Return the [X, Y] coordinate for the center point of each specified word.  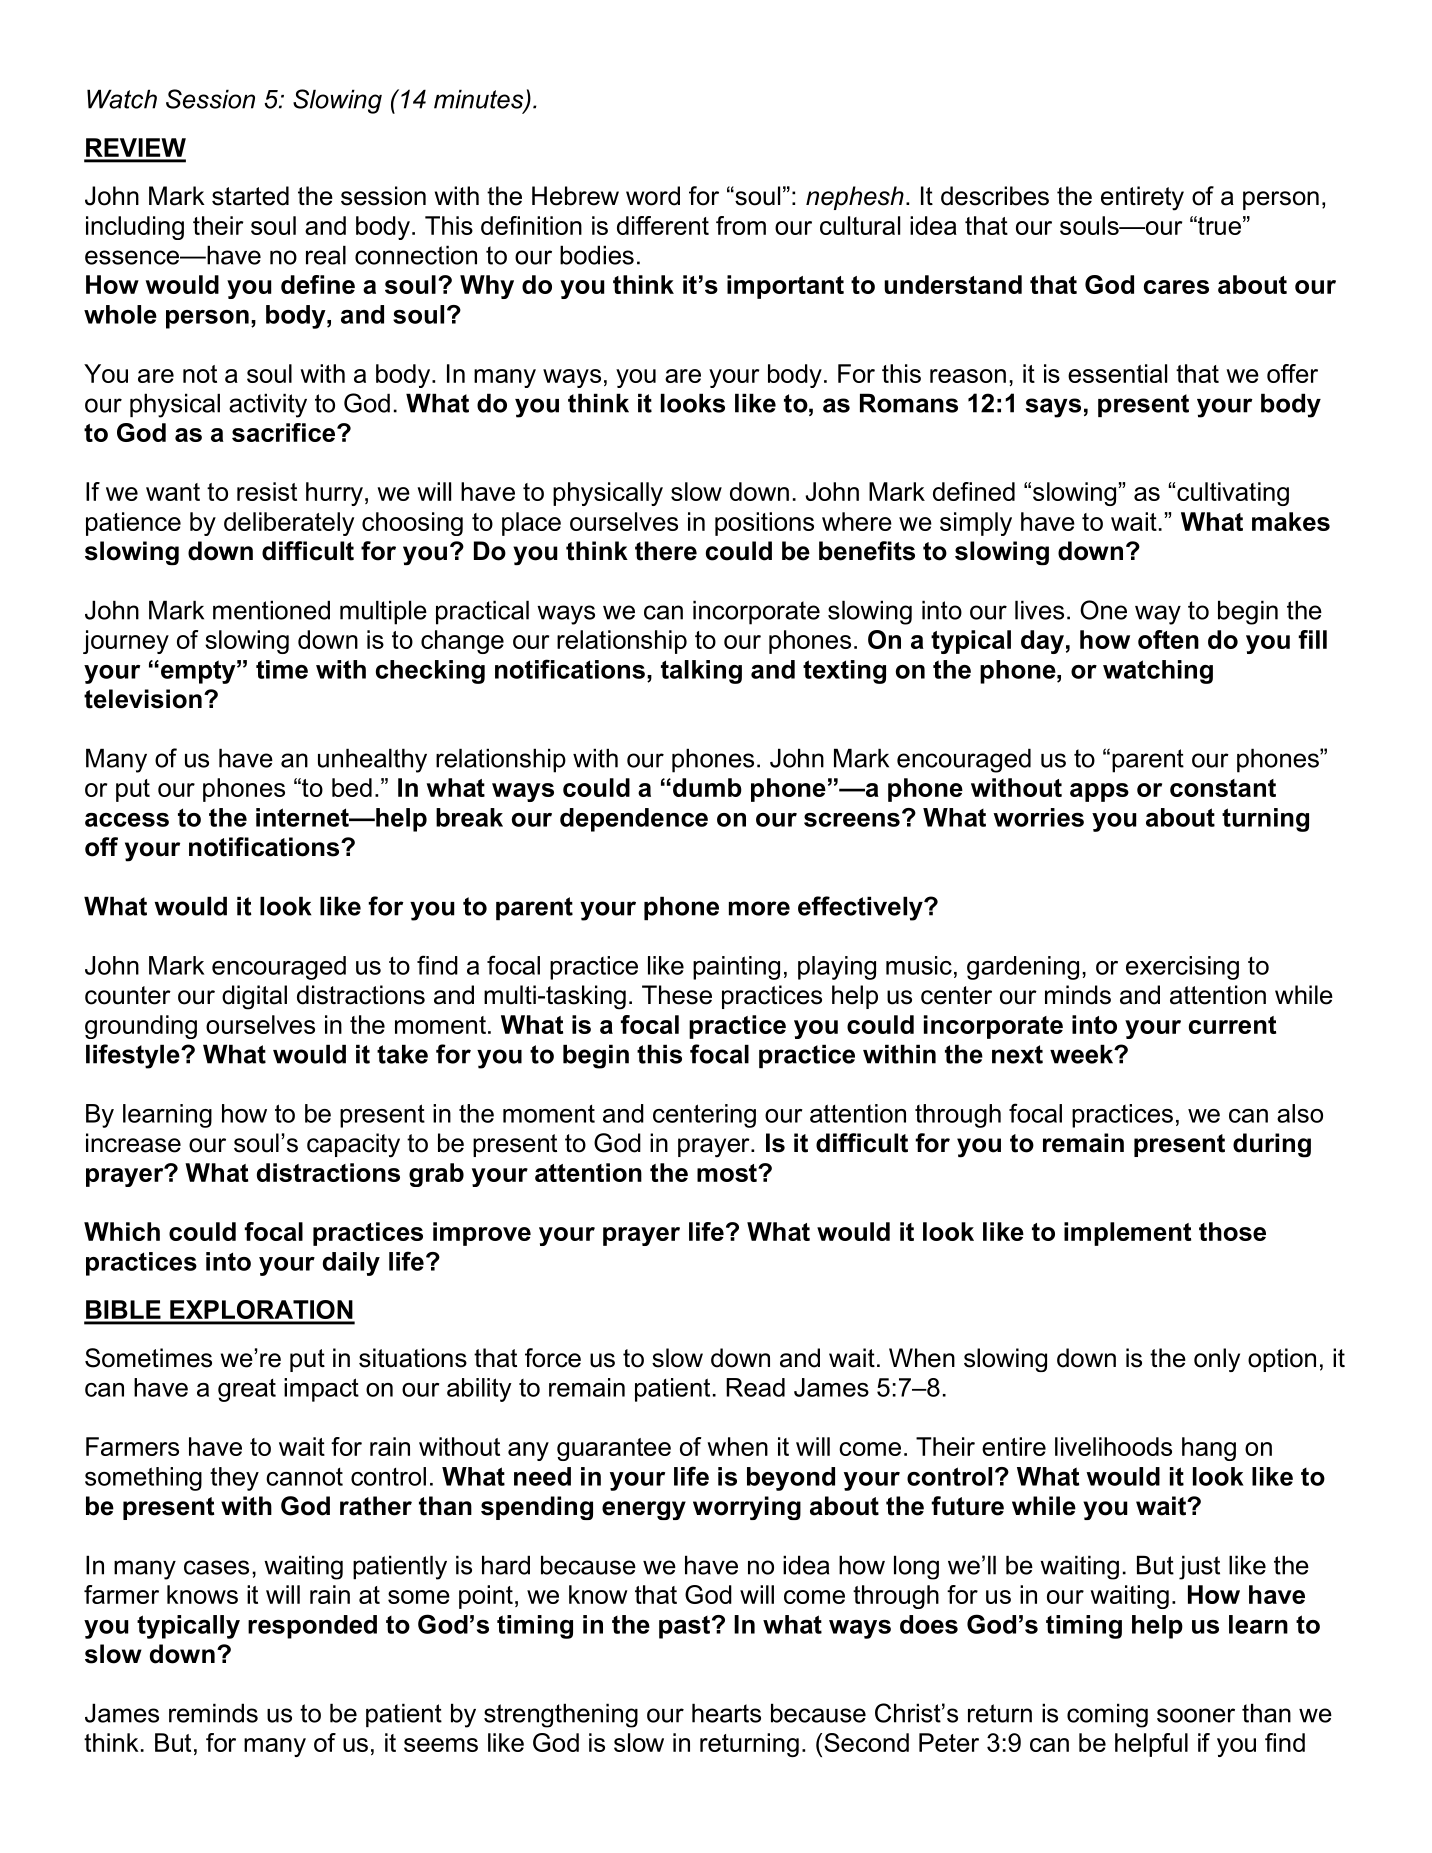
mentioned [271, 610]
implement [1127, 1234]
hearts [726, 1713]
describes [995, 196]
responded [312, 1627]
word [653, 196]
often [1168, 639]
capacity [353, 1145]
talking [701, 672]
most [728, 1173]
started [250, 196]
